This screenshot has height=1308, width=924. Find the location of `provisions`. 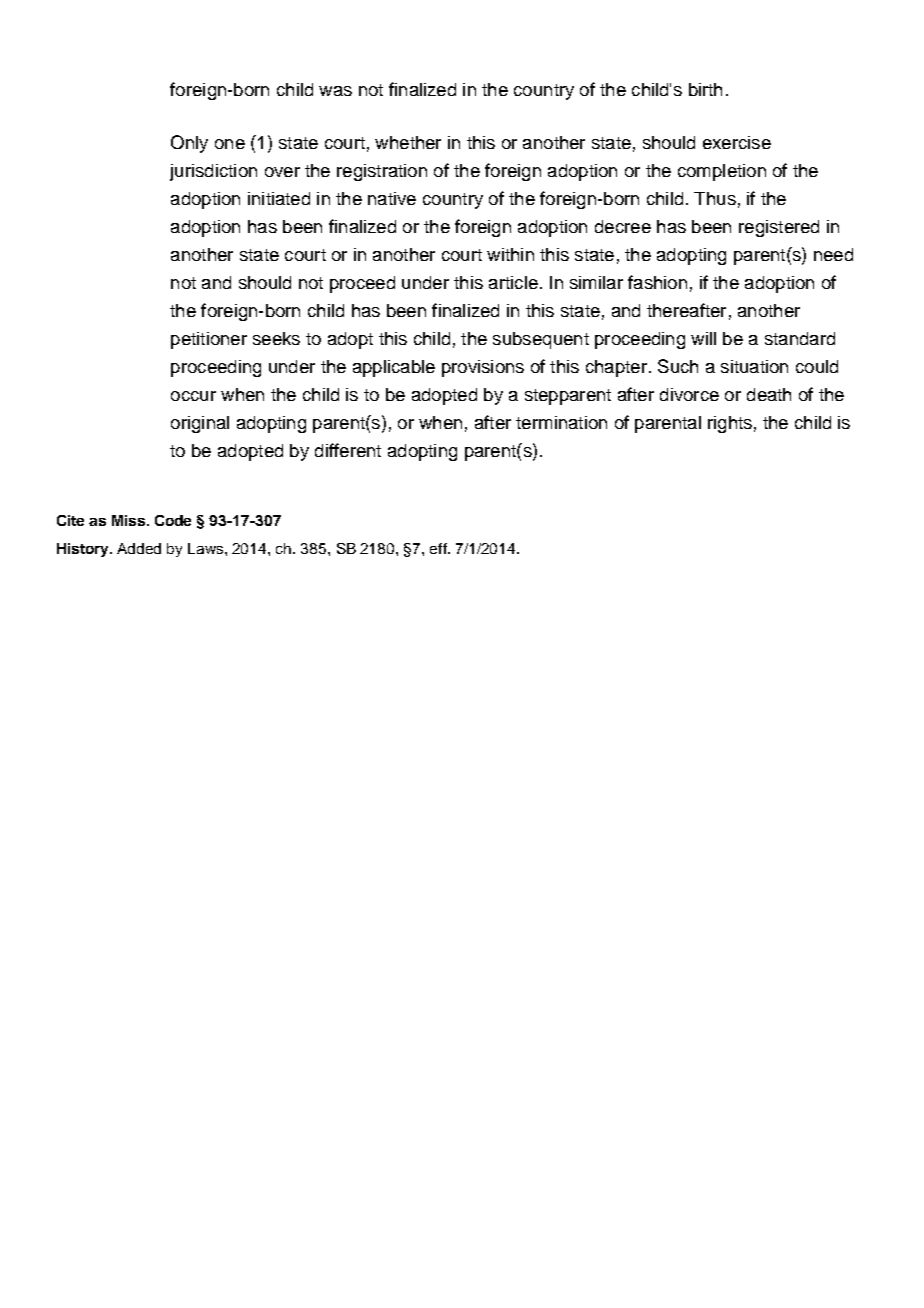

provisions is located at coordinates (483, 368).
